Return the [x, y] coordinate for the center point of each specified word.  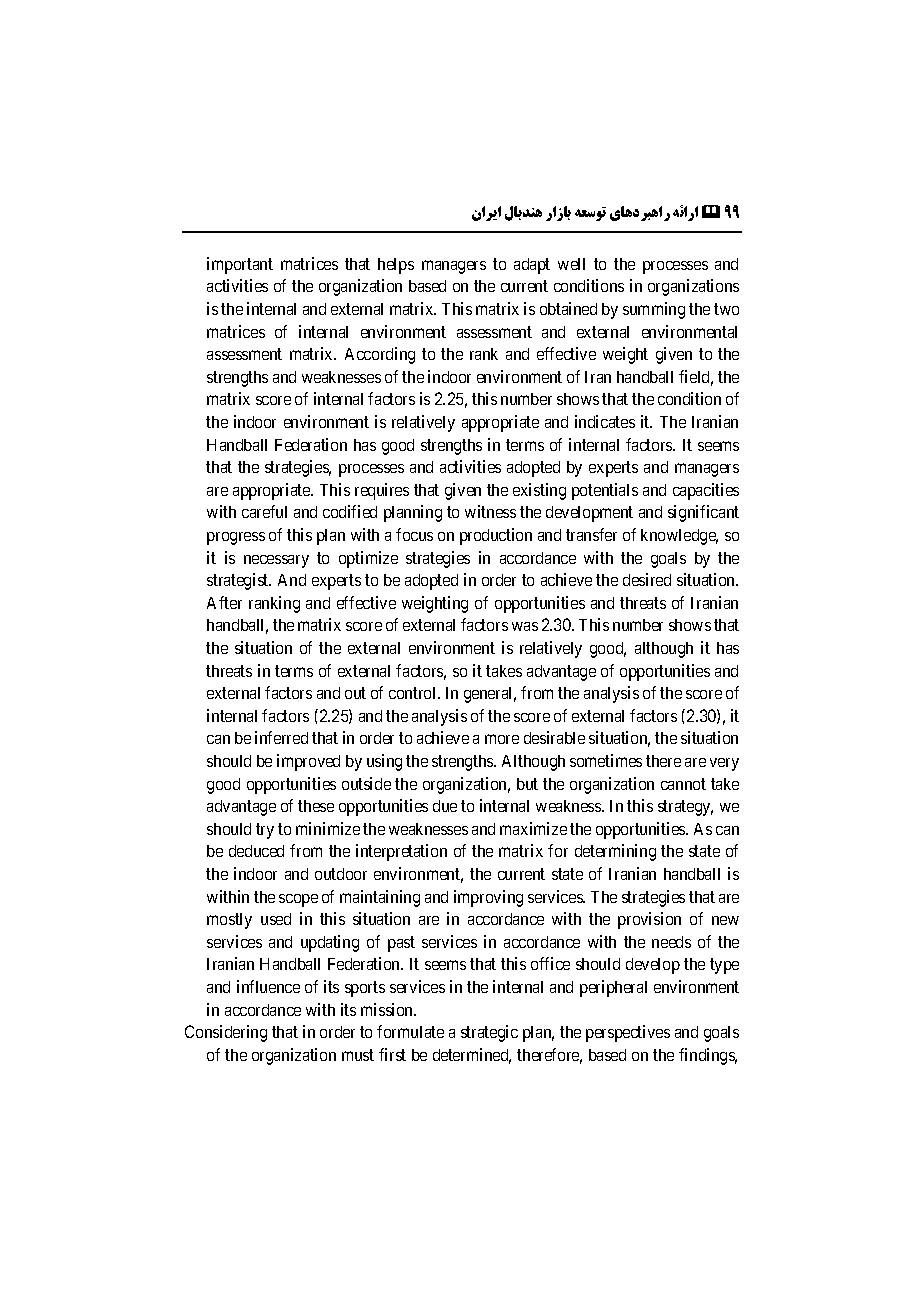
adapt [532, 266]
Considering [226, 1033]
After [224, 602]
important [240, 265]
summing [654, 310]
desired [647, 579]
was [525, 626]
